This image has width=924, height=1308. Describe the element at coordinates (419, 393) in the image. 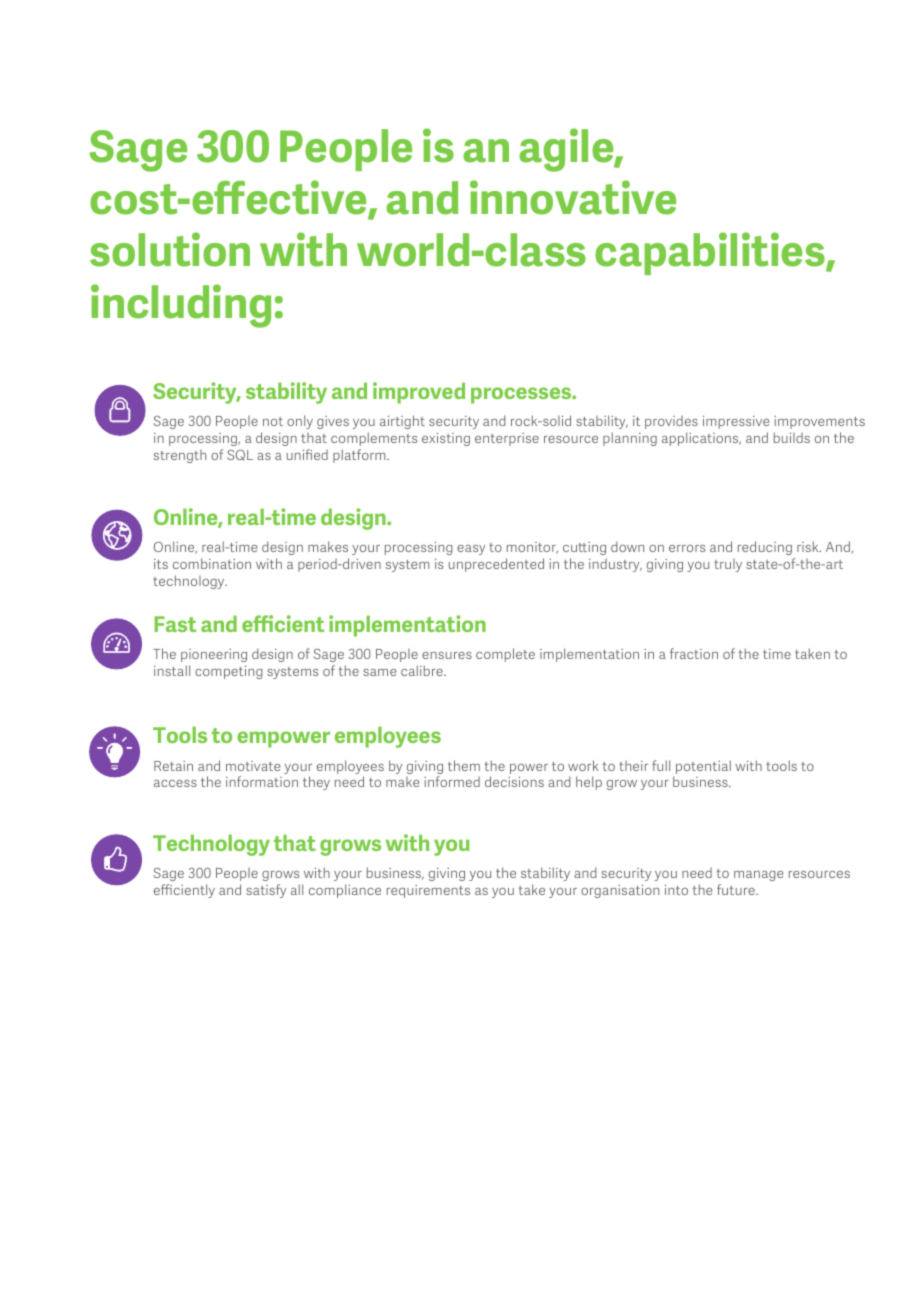

I see `improved` at that location.
